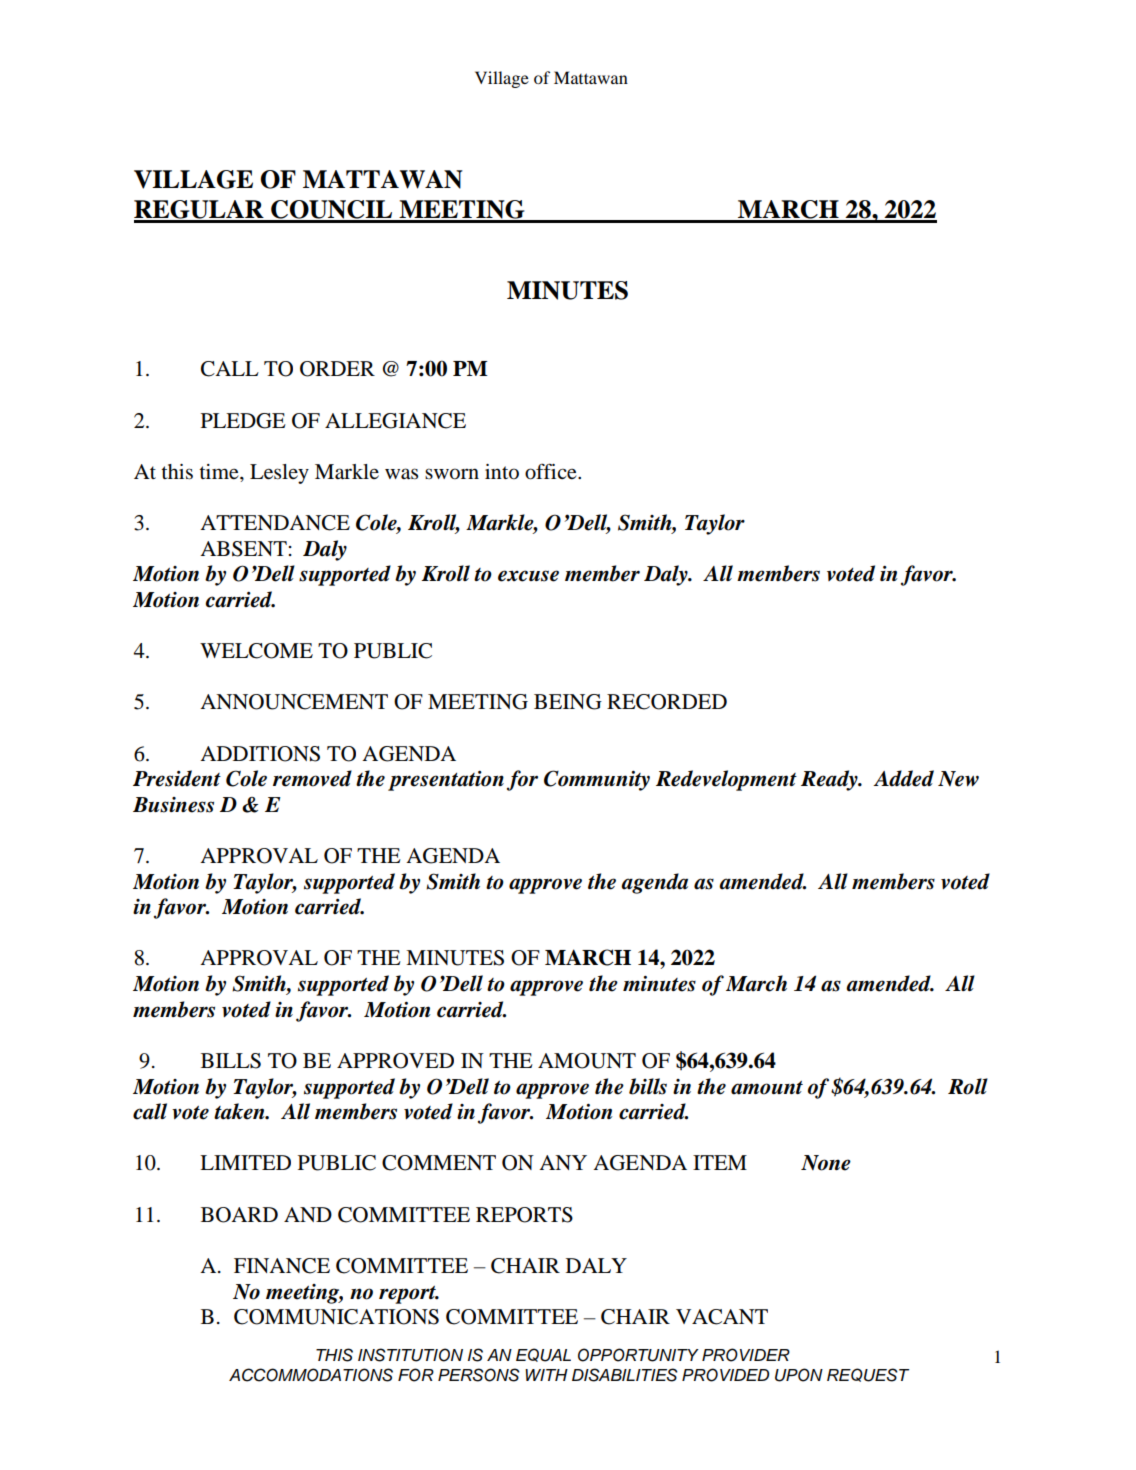 This screenshot has width=1136, height=1470. Describe the element at coordinates (243, 421) in the screenshot. I see `PLEDGE` at that location.
